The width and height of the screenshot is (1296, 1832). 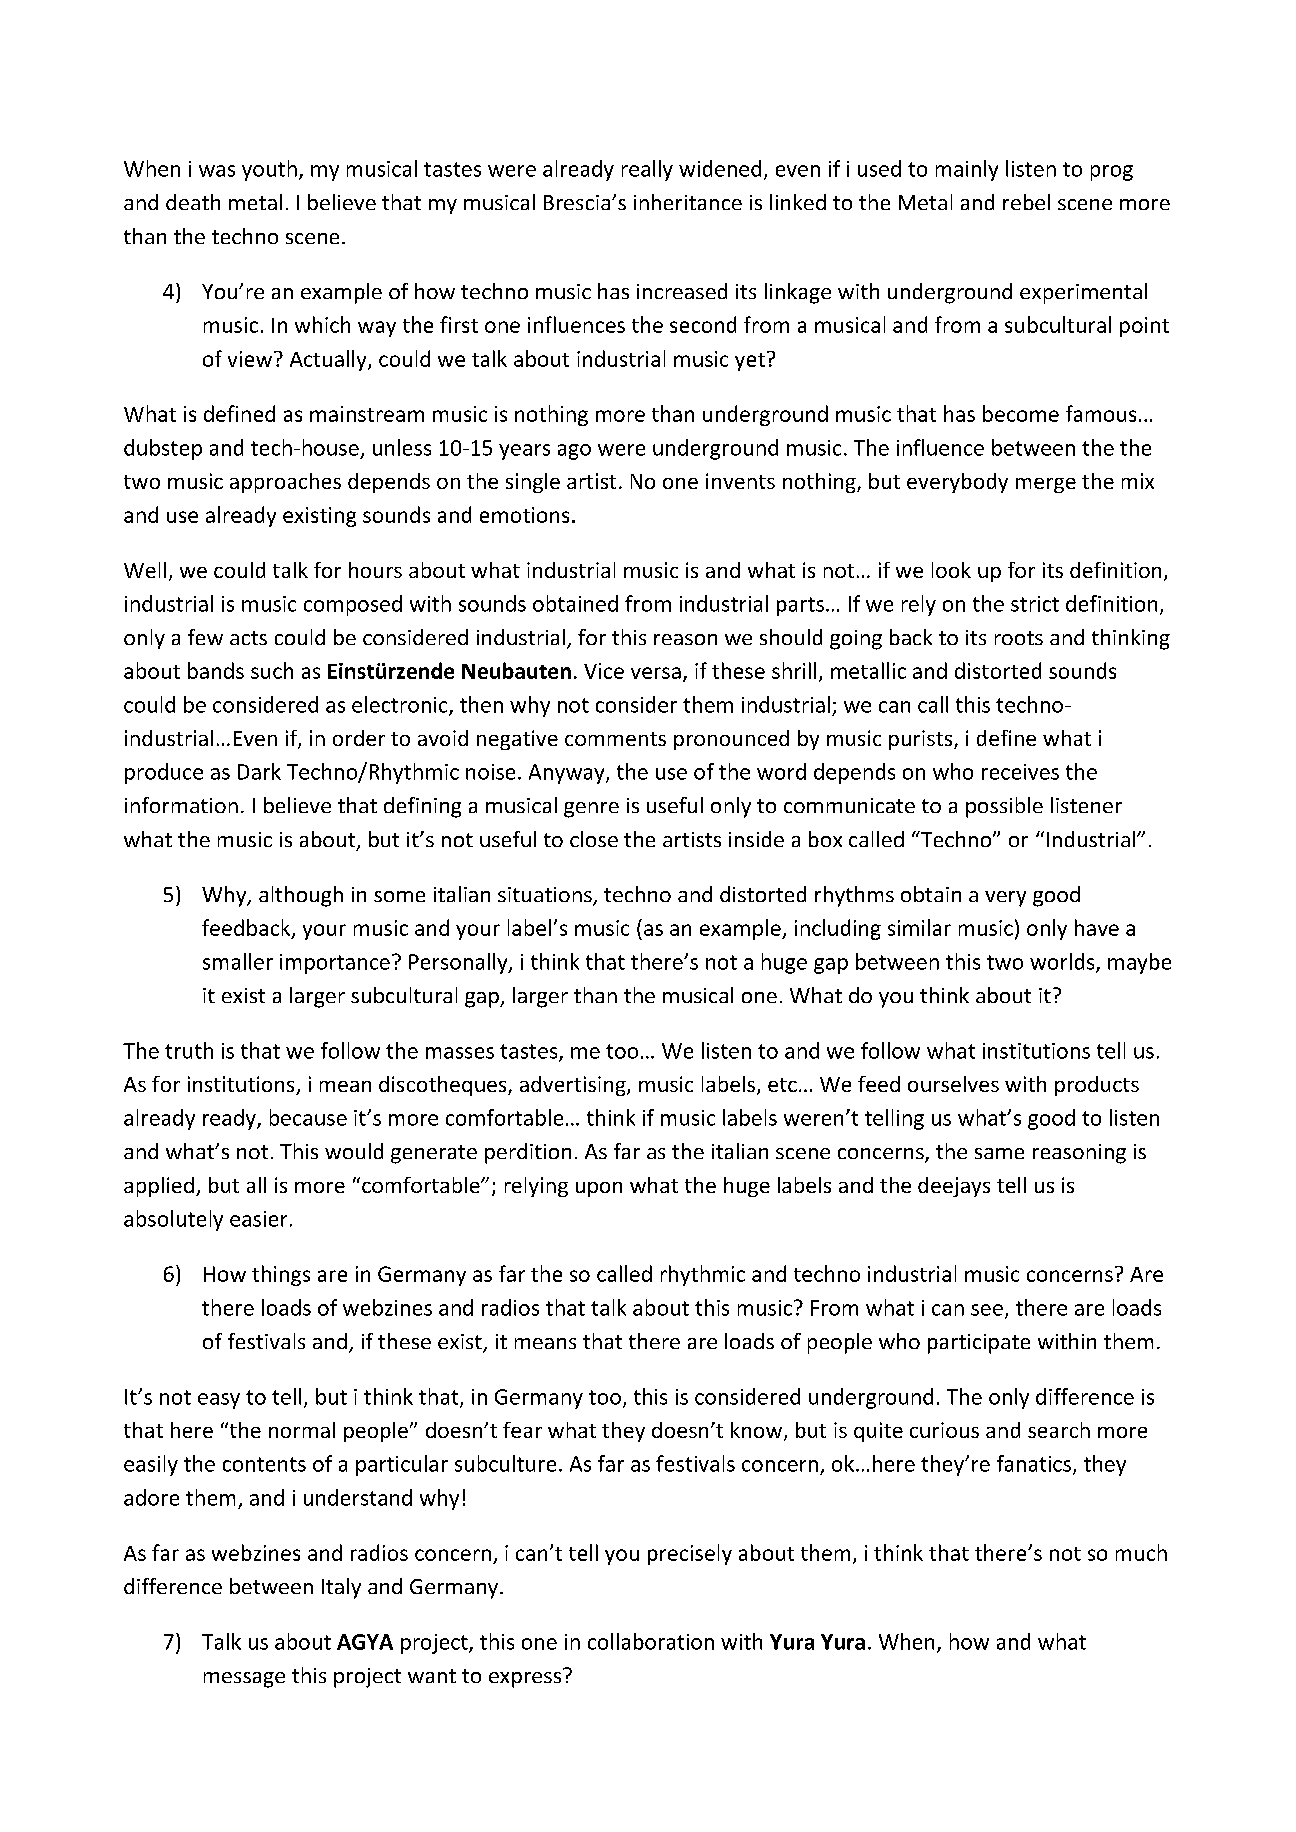 I want to click on inheritance, so click(x=688, y=202).
